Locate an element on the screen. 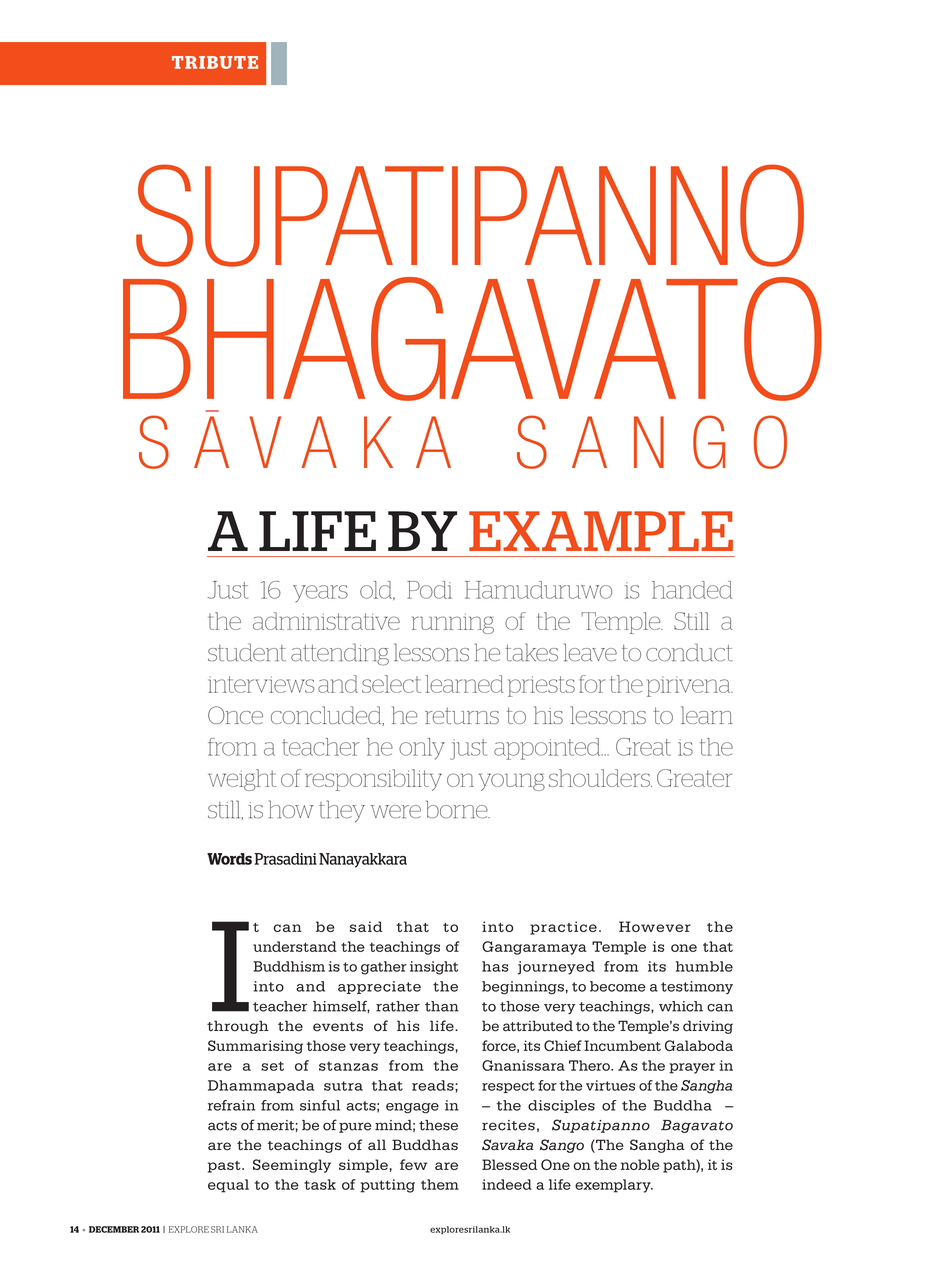 This screenshot has height=1288, width=950. EXAMPLE is located at coordinates (601, 531).
